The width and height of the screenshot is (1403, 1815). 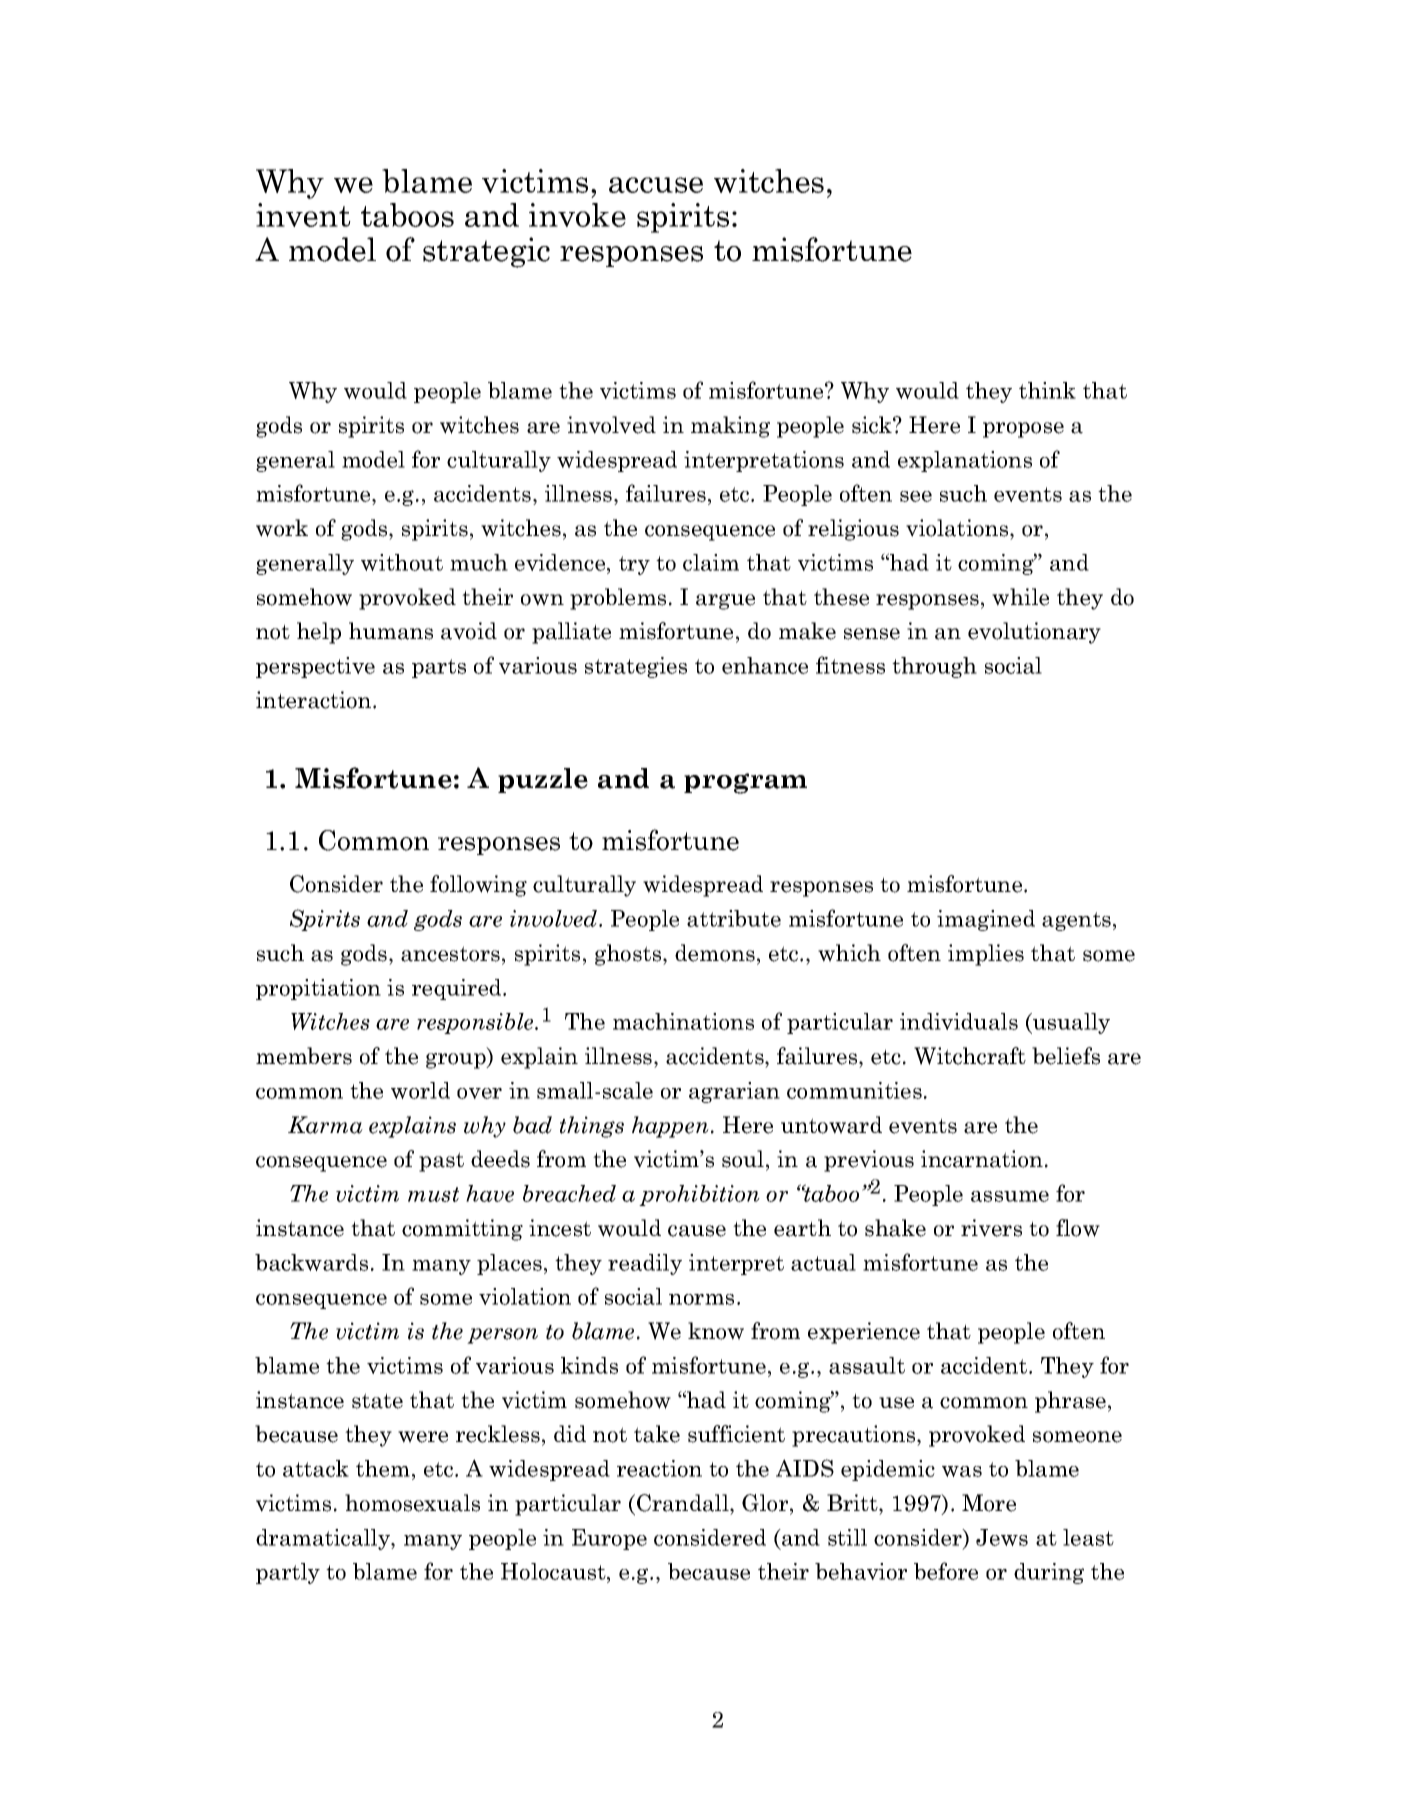 I want to click on think, so click(x=1047, y=390).
